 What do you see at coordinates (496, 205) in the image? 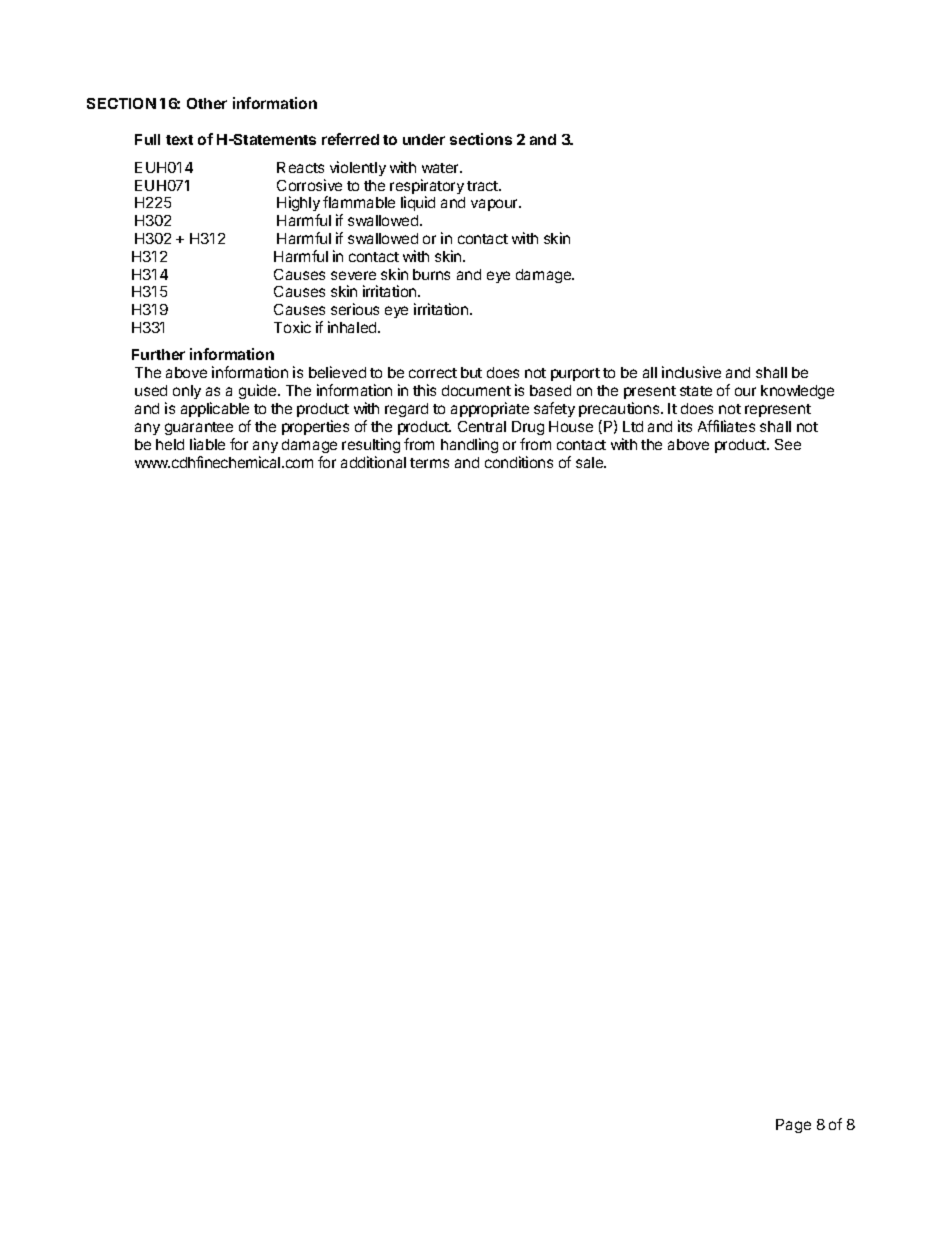
I see `vapour` at bounding box center [496, 205].
